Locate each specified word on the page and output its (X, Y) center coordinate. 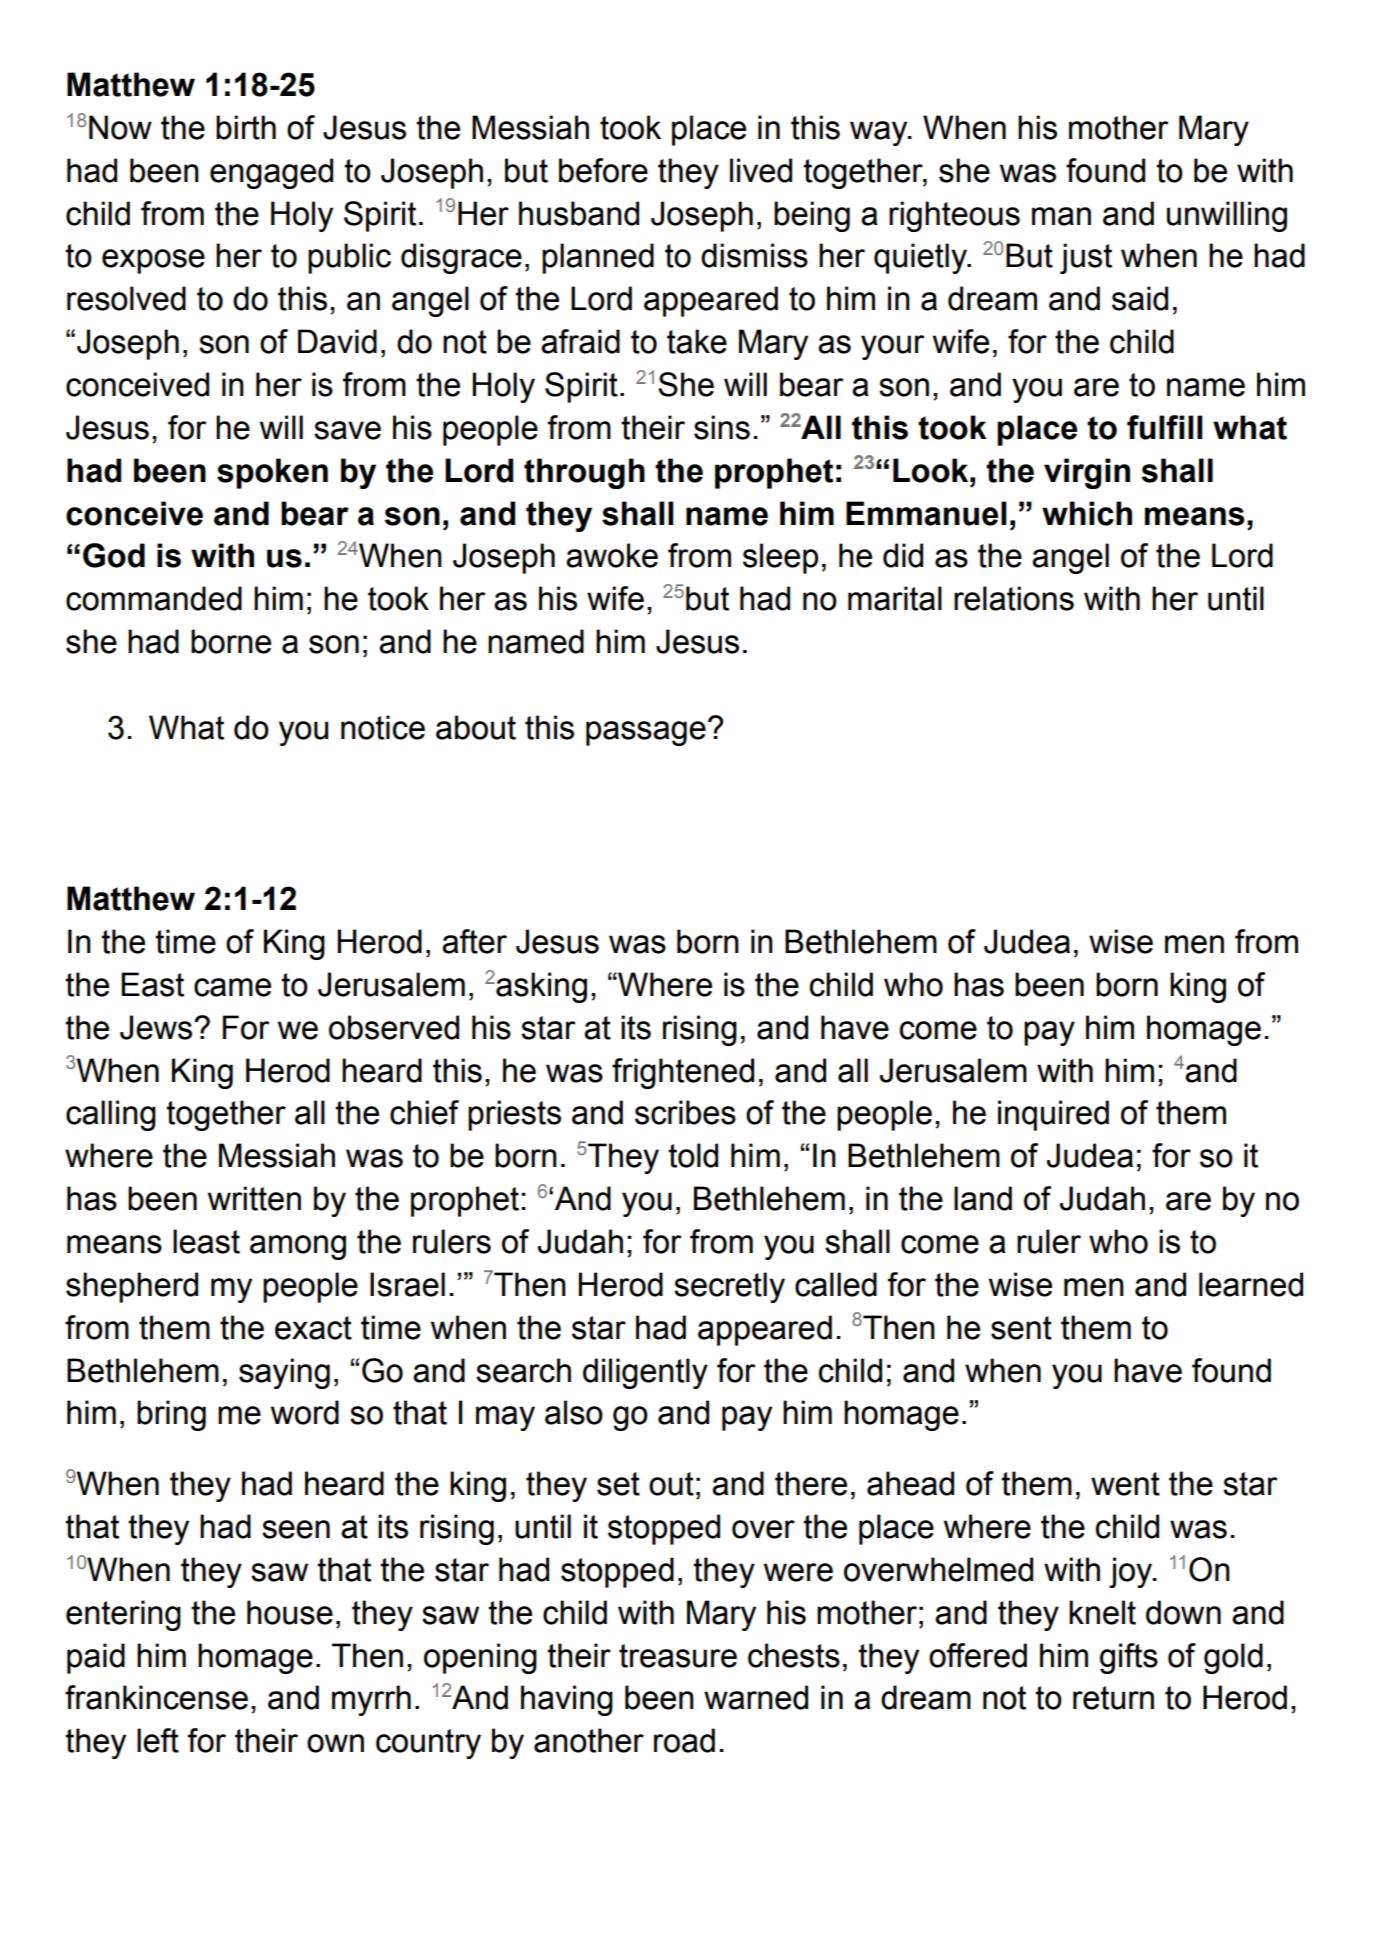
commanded (154, 598)
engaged (271, 173)
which (1087, 513)
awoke (612, 555)
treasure (678, 1656)
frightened (683, 1073)
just (1086, 258)
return (1113, 1698)
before (603, 170)
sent (1021, 1328)
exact (313, 1328)
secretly (729, 1287)
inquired (1053, 1115)
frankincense (156, 1697)
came (232, 987)
